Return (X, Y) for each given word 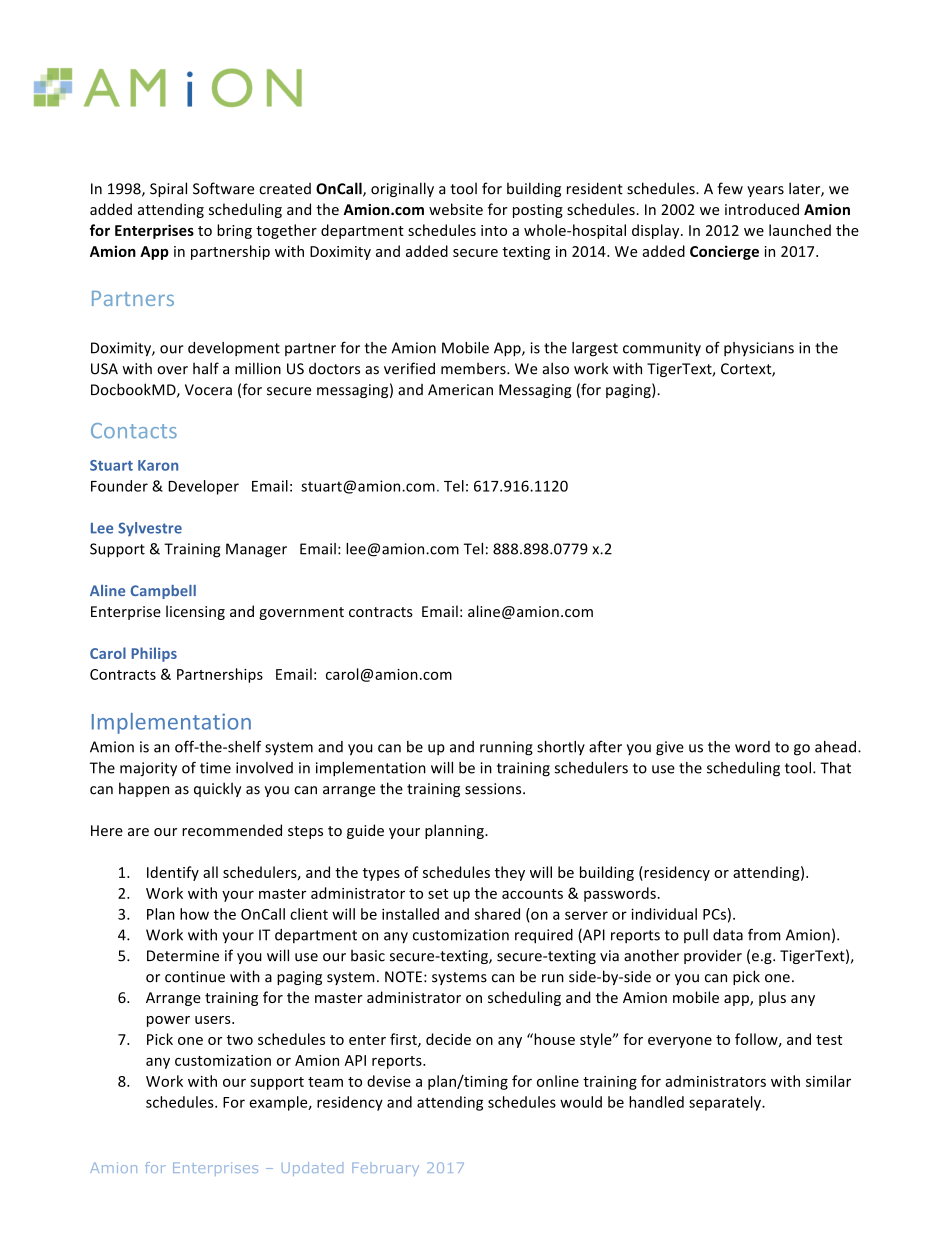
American (460, 390)
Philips (154, 654)
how (194, 914)
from (764, 934)
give (670, 748)
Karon (158, 465)
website (456, 209)
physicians (759, 349)
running (506, 748)
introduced (762, 209)
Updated (312, 1169)
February (385, 1169)
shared (497, 914)
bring (234, 231)
